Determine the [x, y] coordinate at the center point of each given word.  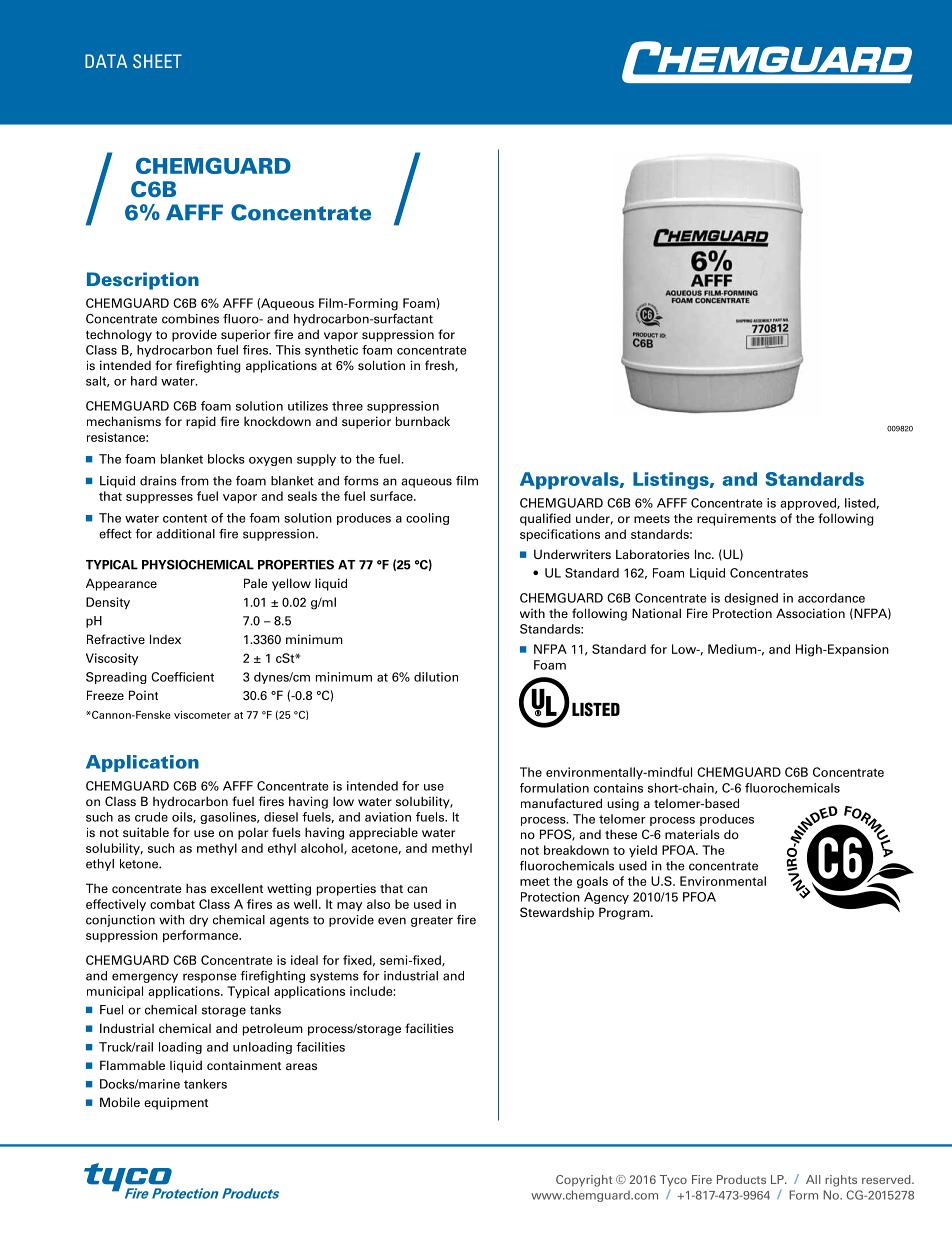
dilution [436, 677]
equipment [176, 1103]
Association [810, 613]
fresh [440, 366]
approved [809, 504]
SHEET [157, 61]
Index [165, 639]
